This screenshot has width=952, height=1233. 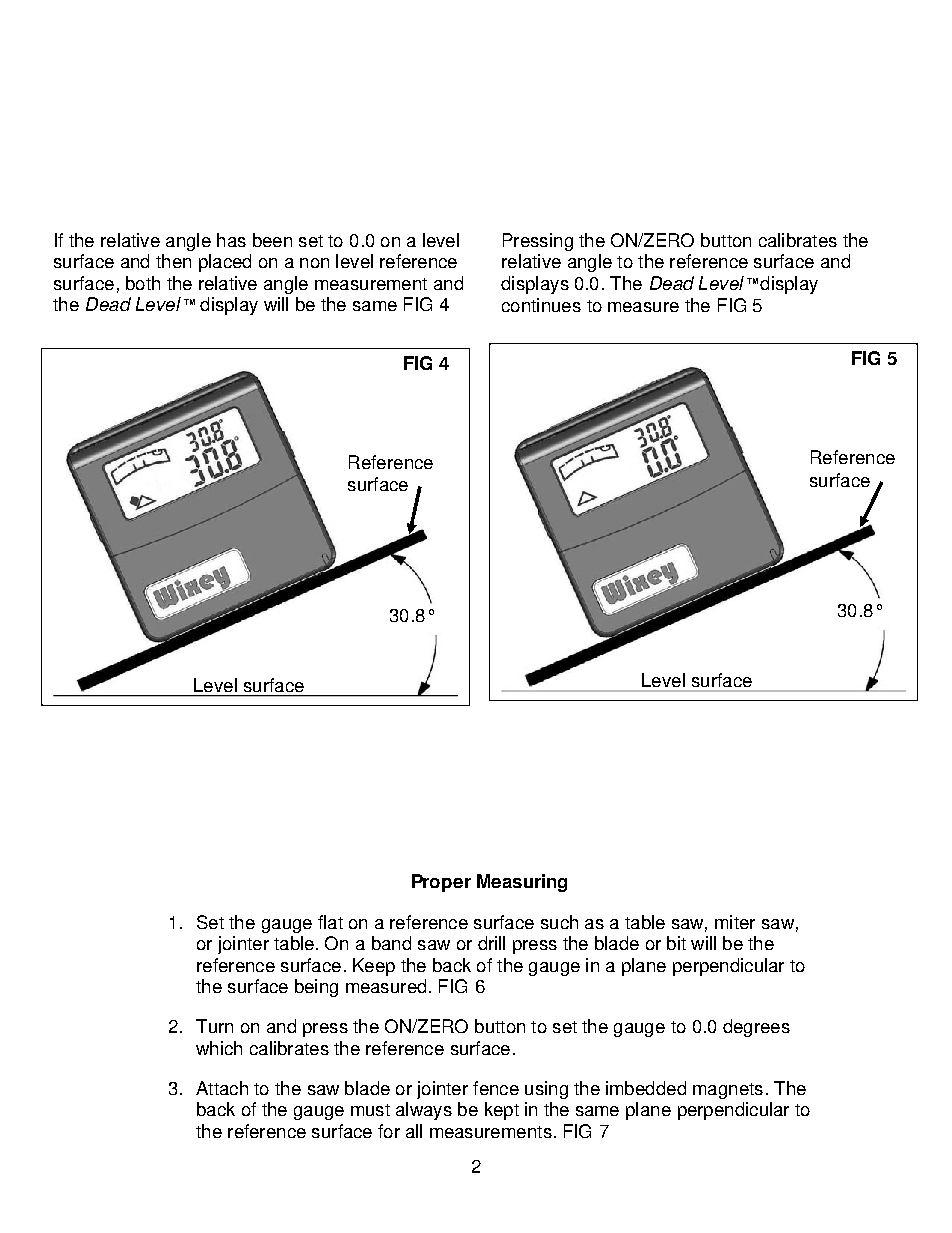 I want to click on Measuring, so click(x=522, y=883).
